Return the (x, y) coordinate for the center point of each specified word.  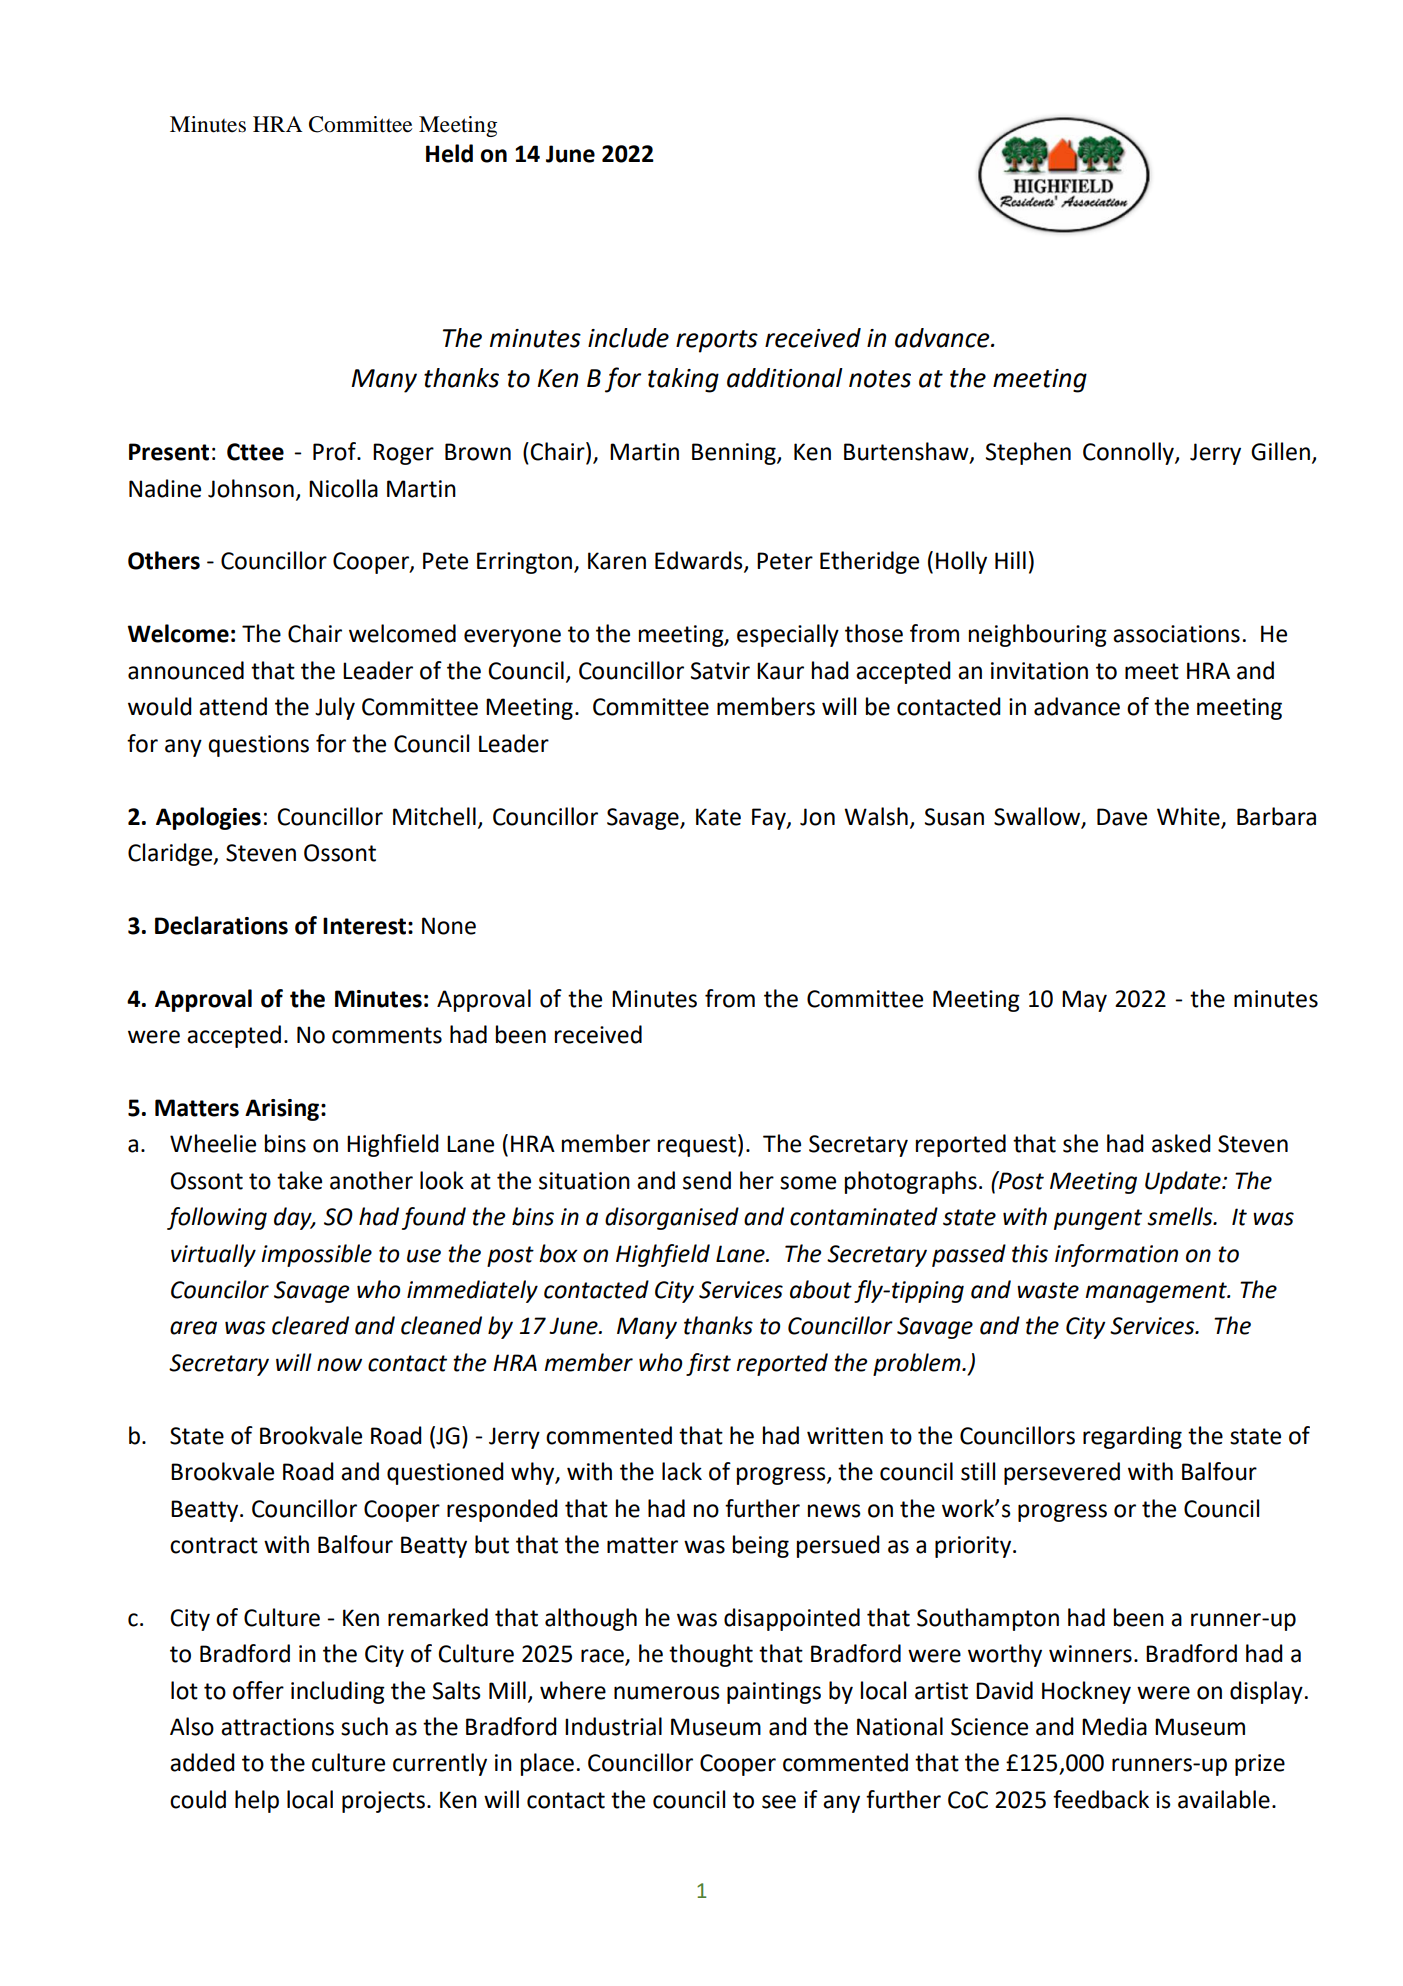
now (339, 1365)
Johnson (251, 488)
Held (449, 153)
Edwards (700, 561)
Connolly (1129, 453)
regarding (1132, 1437)
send (707, 1180)
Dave (1122, 817)
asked (1181, 1143)
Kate (718, 817)
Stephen (1028, 453)
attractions (277, 1727)
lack (682, 1471)
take (299, 1180)
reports (717, 341)
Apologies (208, 818)
